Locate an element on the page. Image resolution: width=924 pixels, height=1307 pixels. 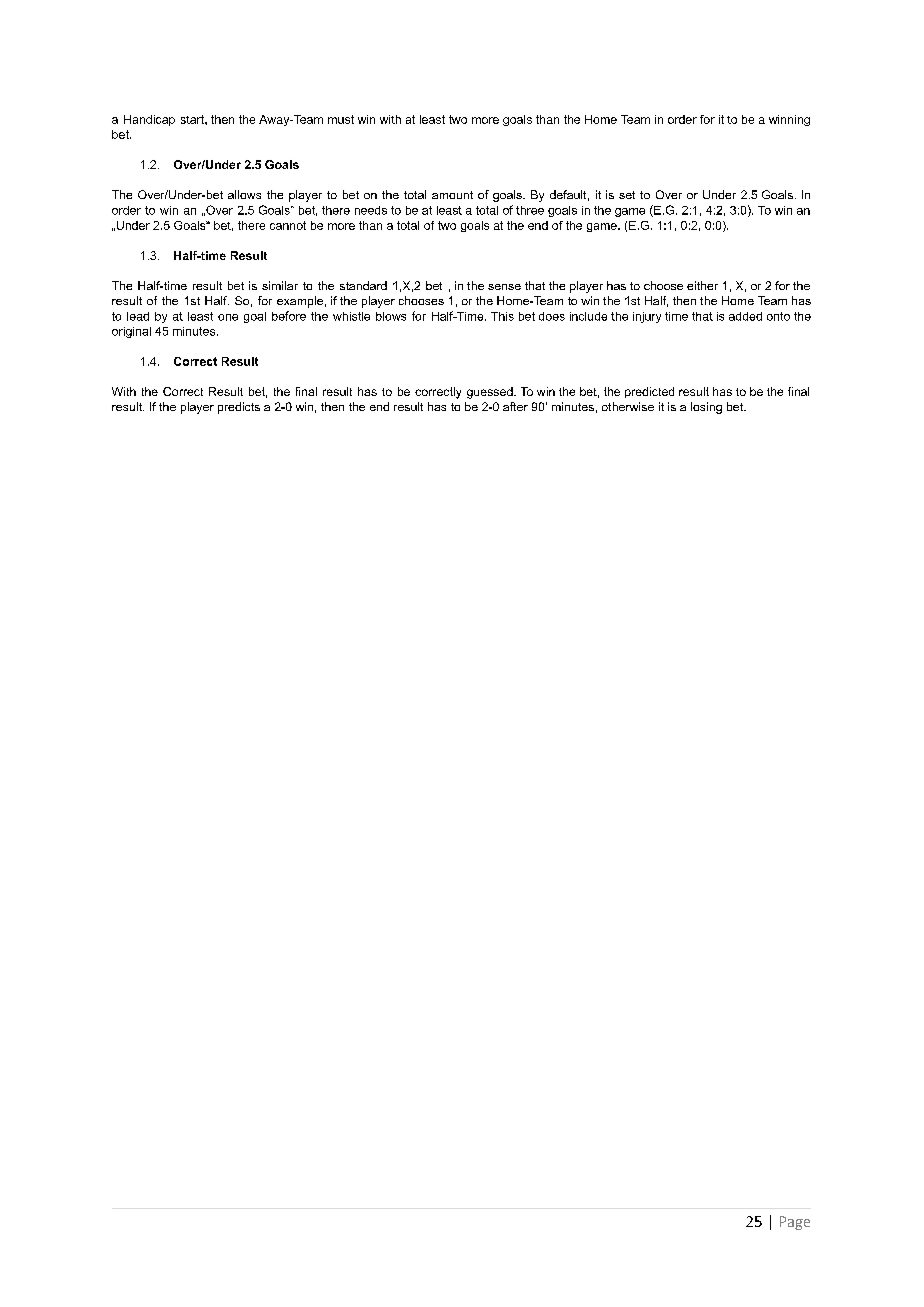
winning is located at coordinates (789, 120).
